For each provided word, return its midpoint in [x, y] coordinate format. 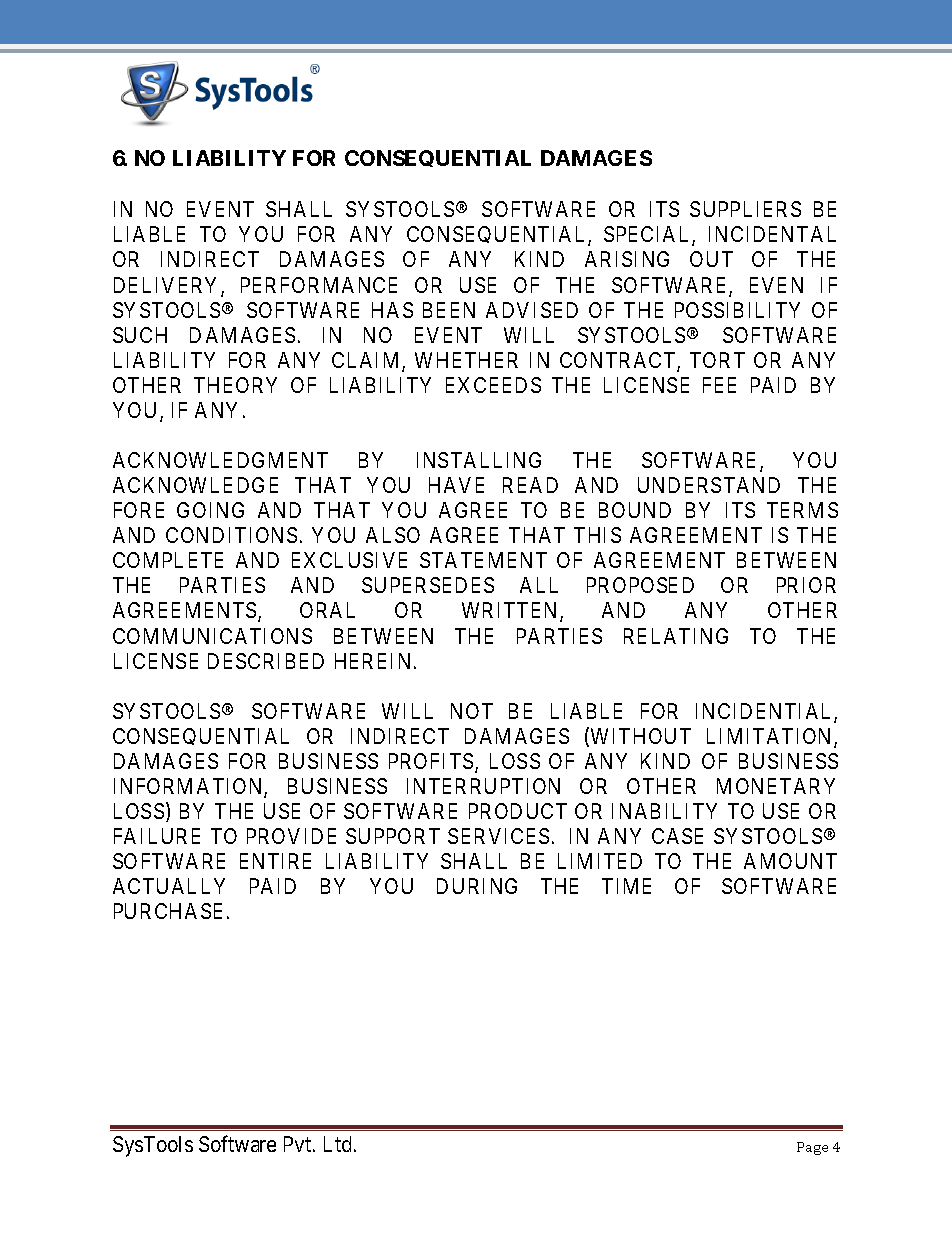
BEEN [449, 310]
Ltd [339, 1144]
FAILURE [157, 836]
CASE [677, 836]
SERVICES [498, 836]
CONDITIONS [231, 535]
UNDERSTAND [709, 485]
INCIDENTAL [772, 234]
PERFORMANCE [319, 285]
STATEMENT [483, 560]
